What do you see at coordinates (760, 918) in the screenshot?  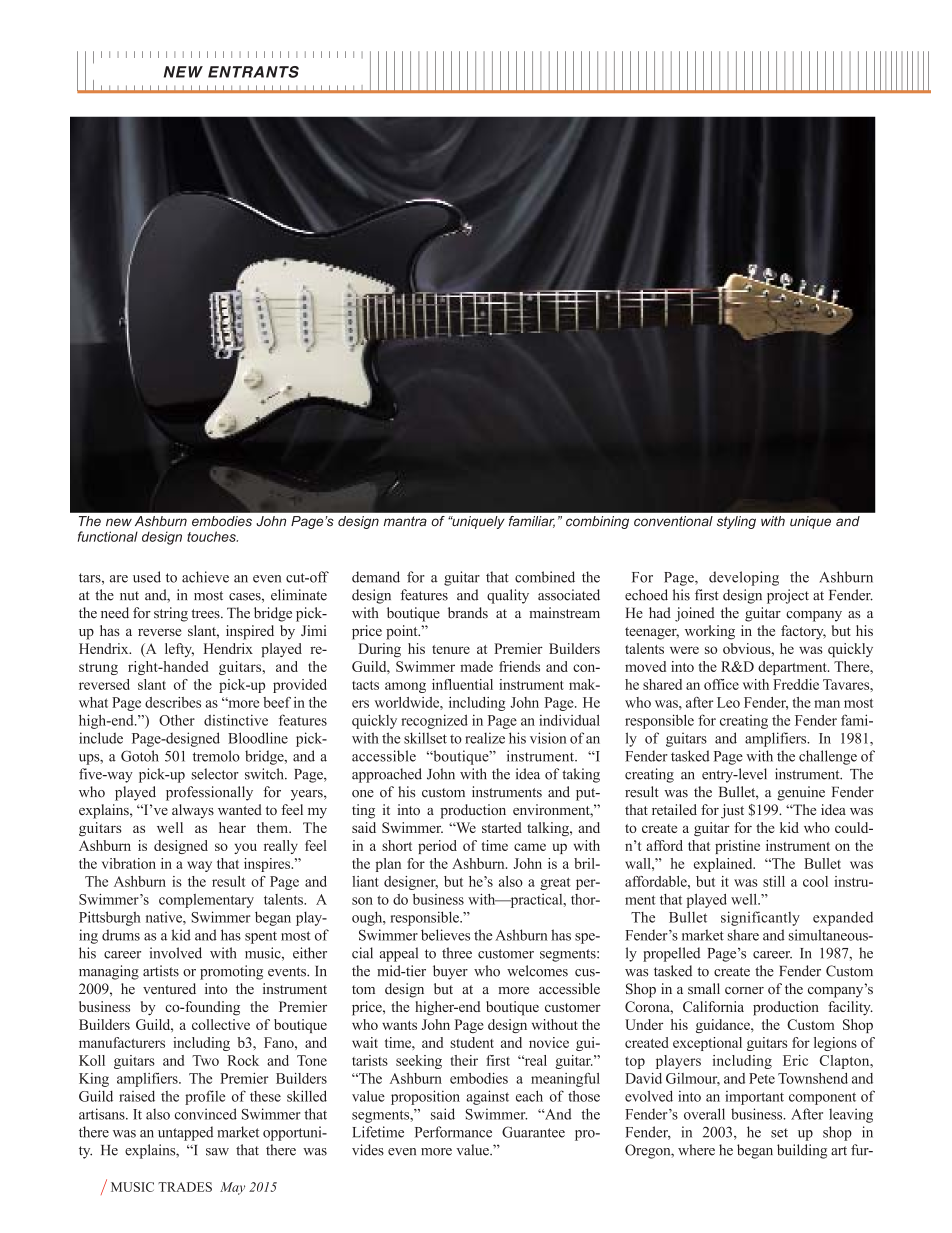 I see `significantly` at bounding box center [760, 918].
